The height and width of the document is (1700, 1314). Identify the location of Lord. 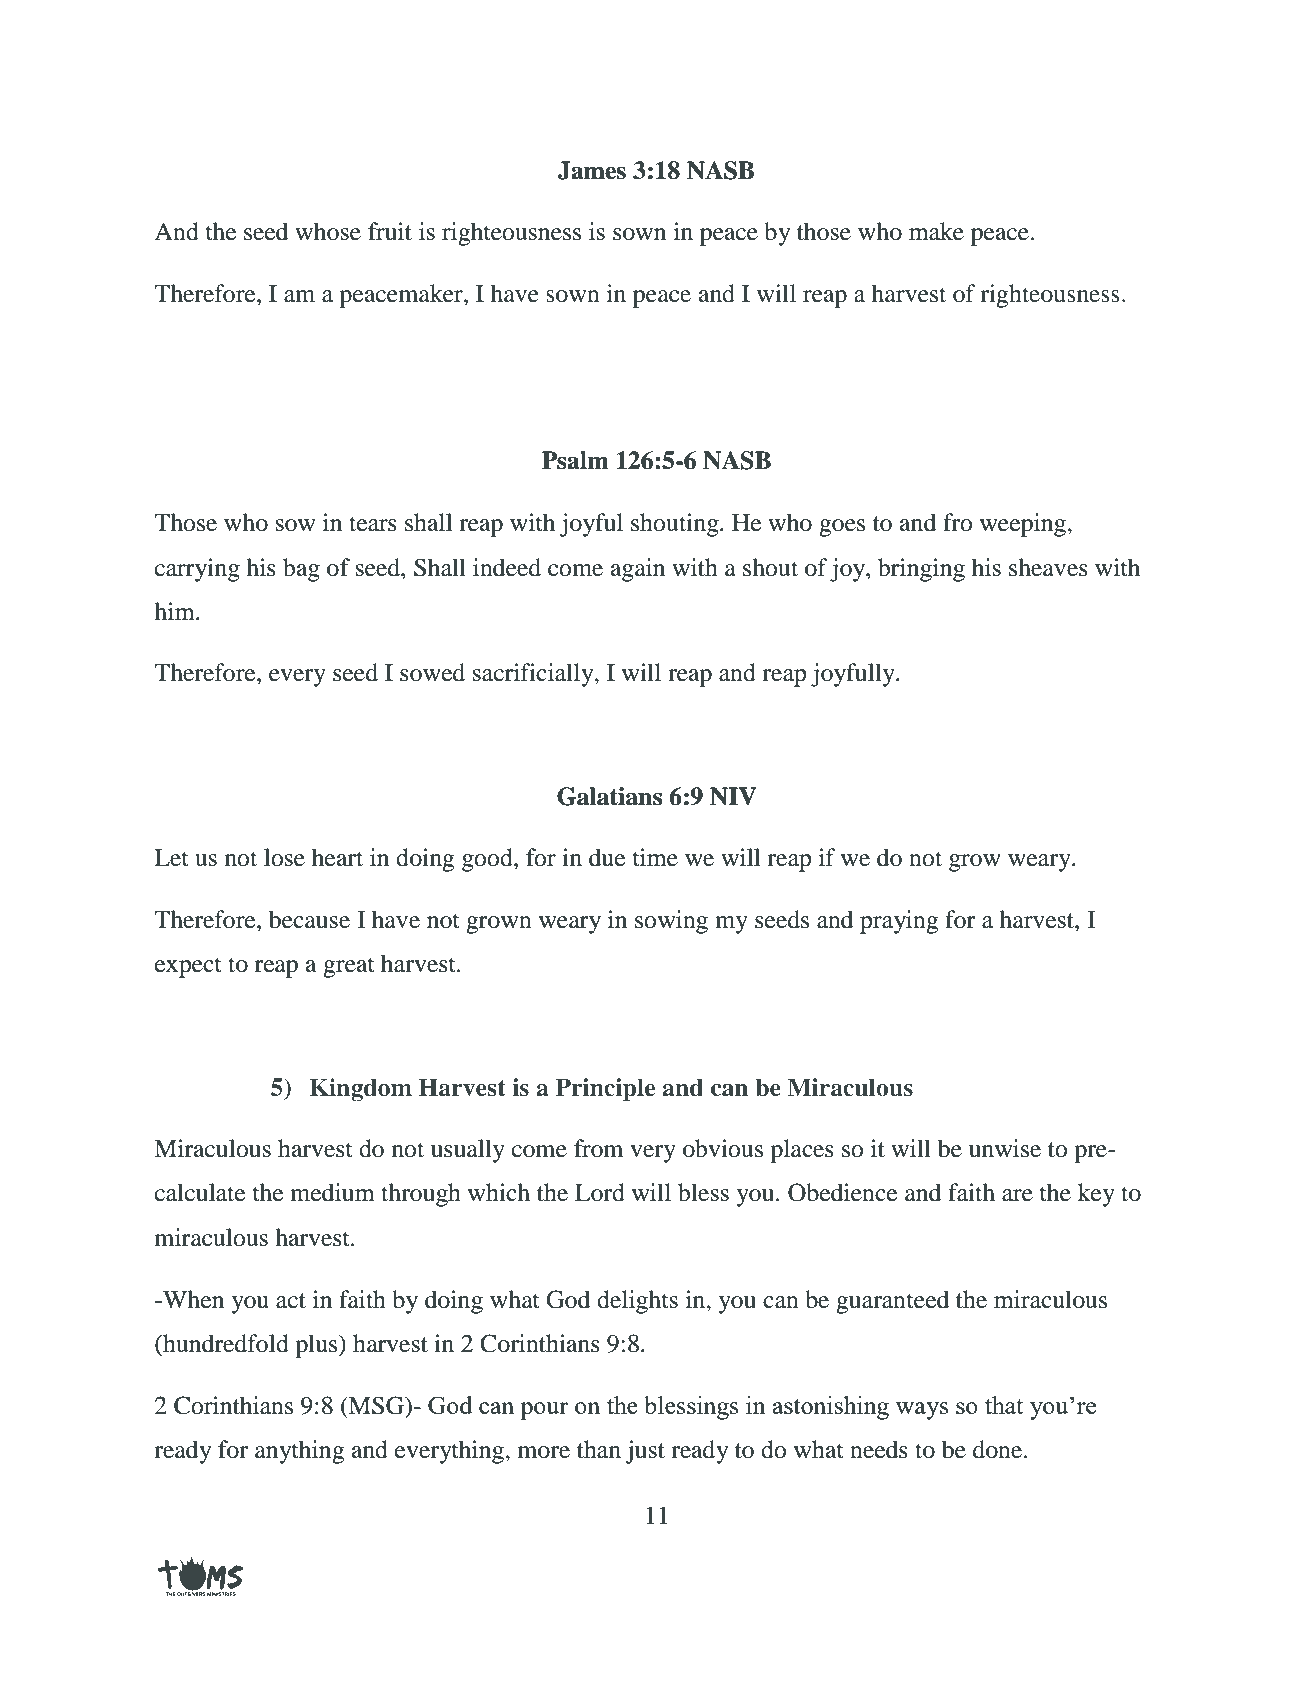
(600, 1192).
